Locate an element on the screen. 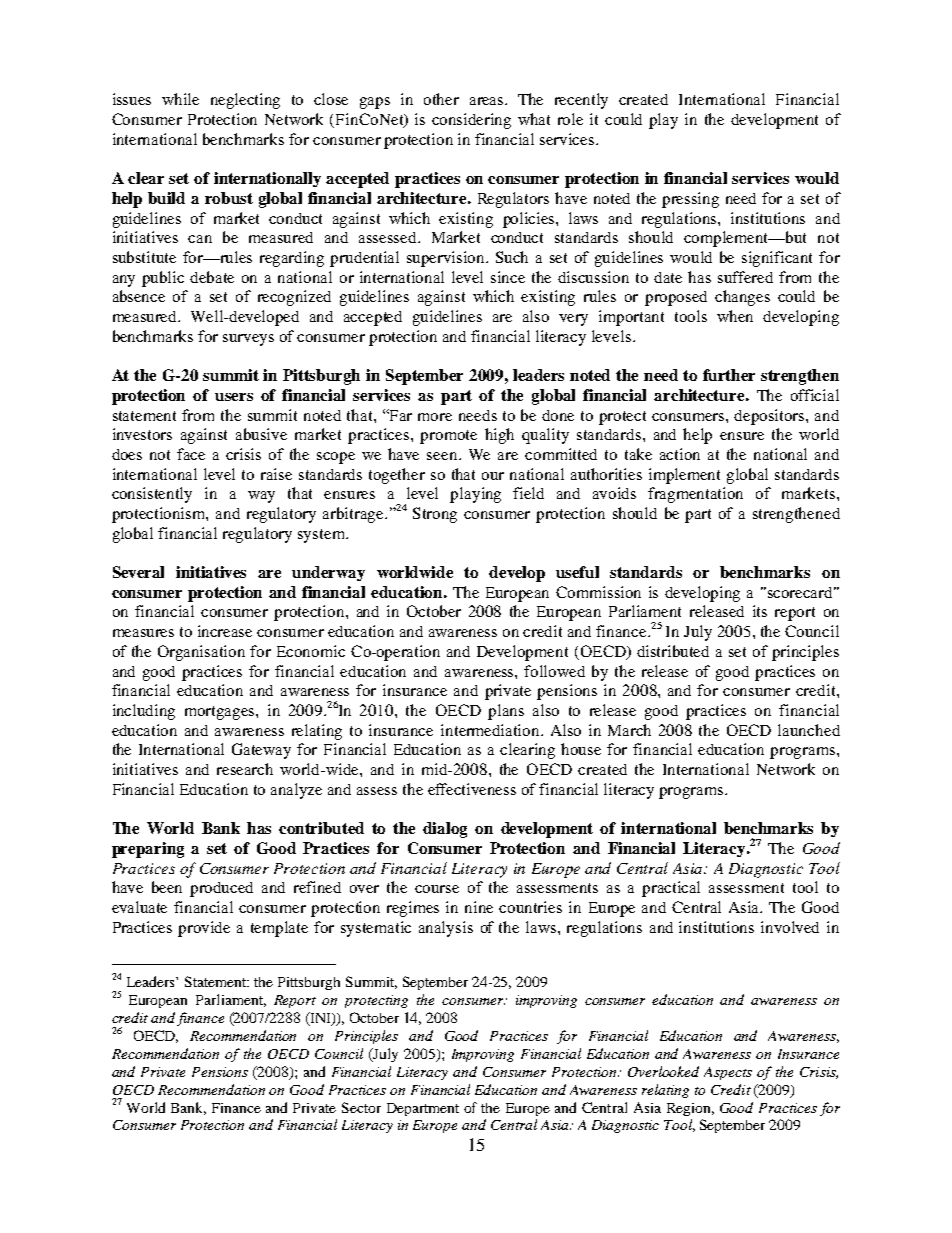  useful is located at coordinates (577, 572).
